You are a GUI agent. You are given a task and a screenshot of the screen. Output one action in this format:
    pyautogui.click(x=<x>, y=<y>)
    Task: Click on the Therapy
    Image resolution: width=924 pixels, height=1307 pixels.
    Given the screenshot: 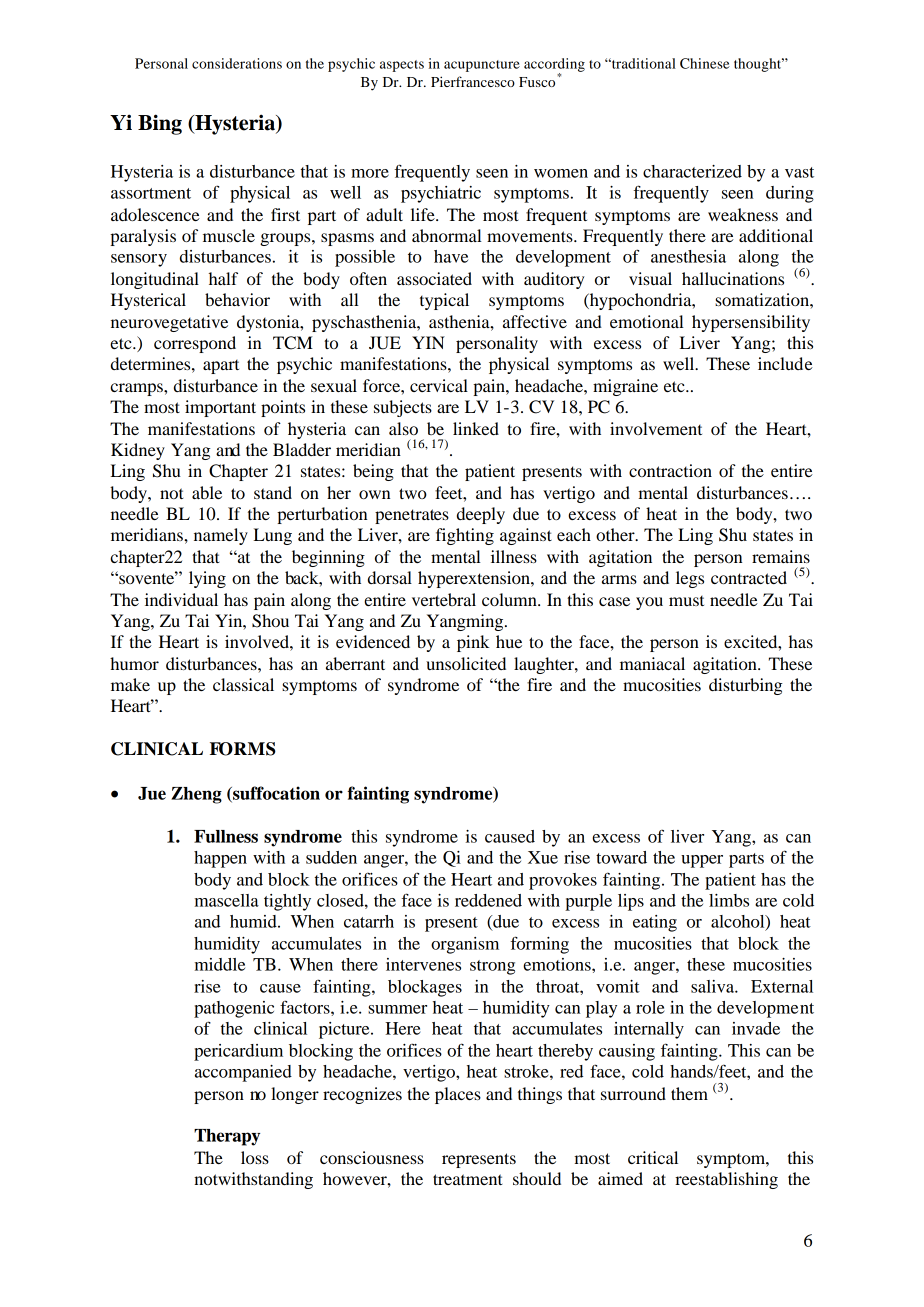 What is the action you would take?
    pyautogui.click(x=227, y=1137)
